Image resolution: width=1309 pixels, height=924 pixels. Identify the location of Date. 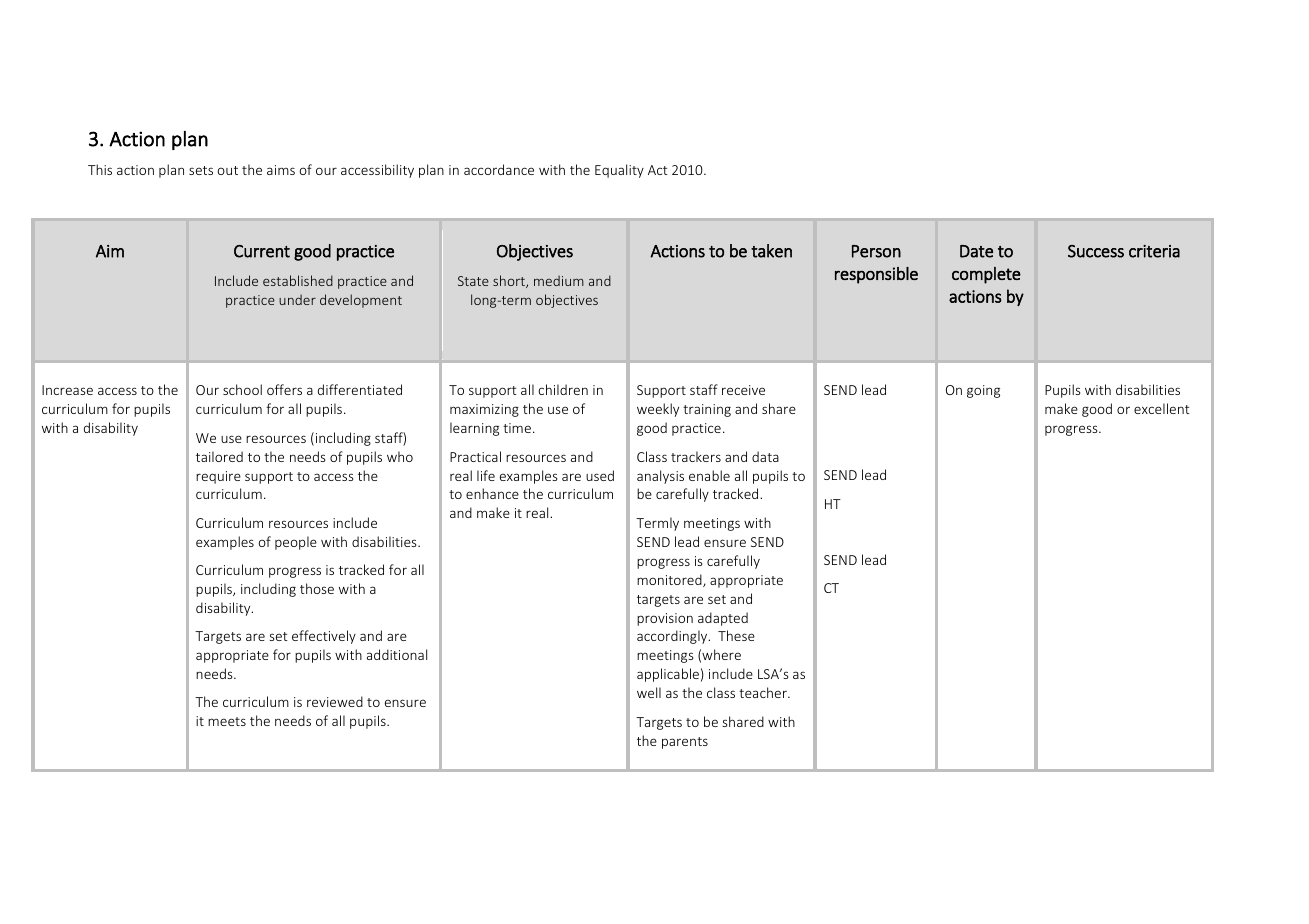
(976, 251).
